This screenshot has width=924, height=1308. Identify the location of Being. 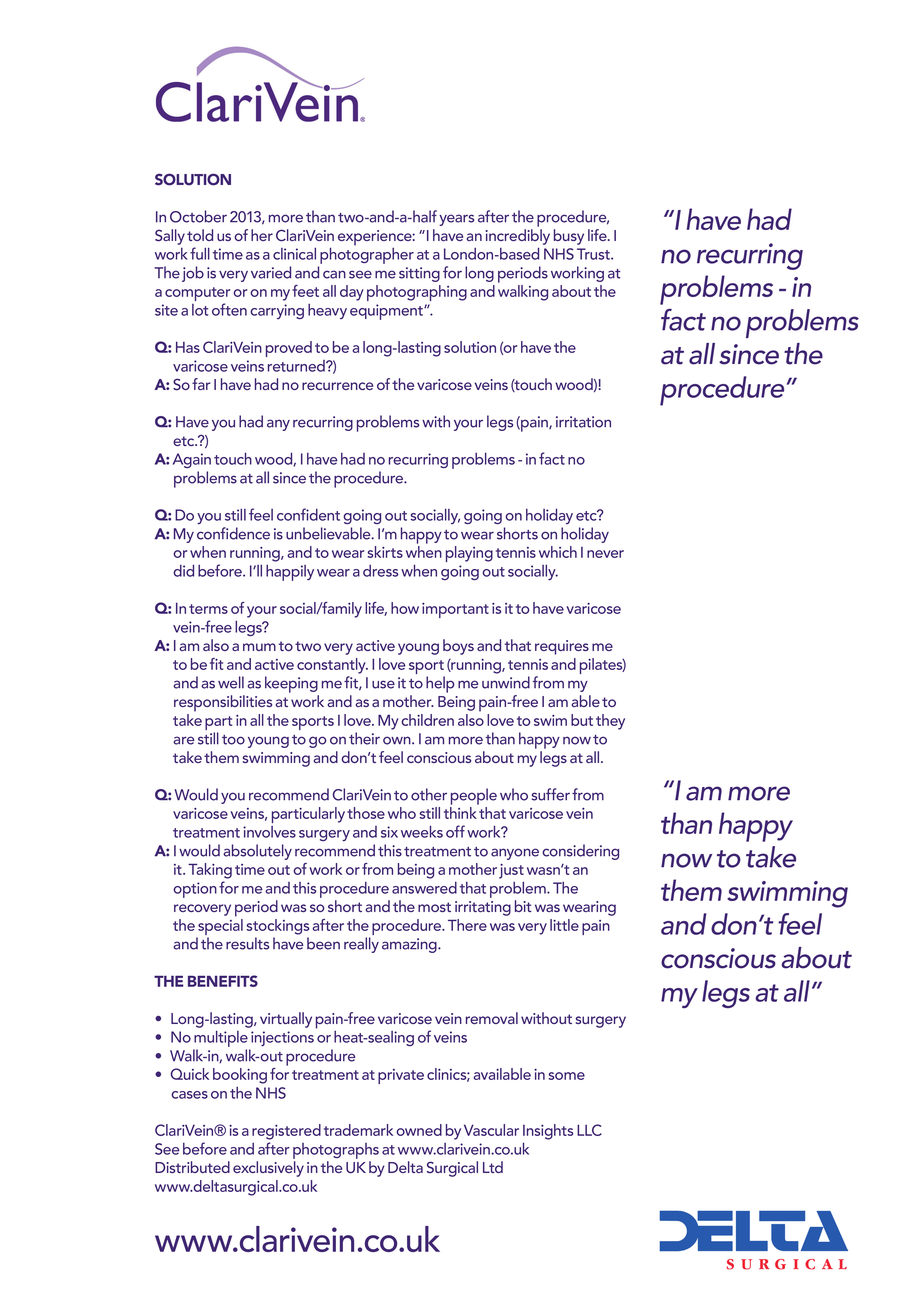
(456, 703).
